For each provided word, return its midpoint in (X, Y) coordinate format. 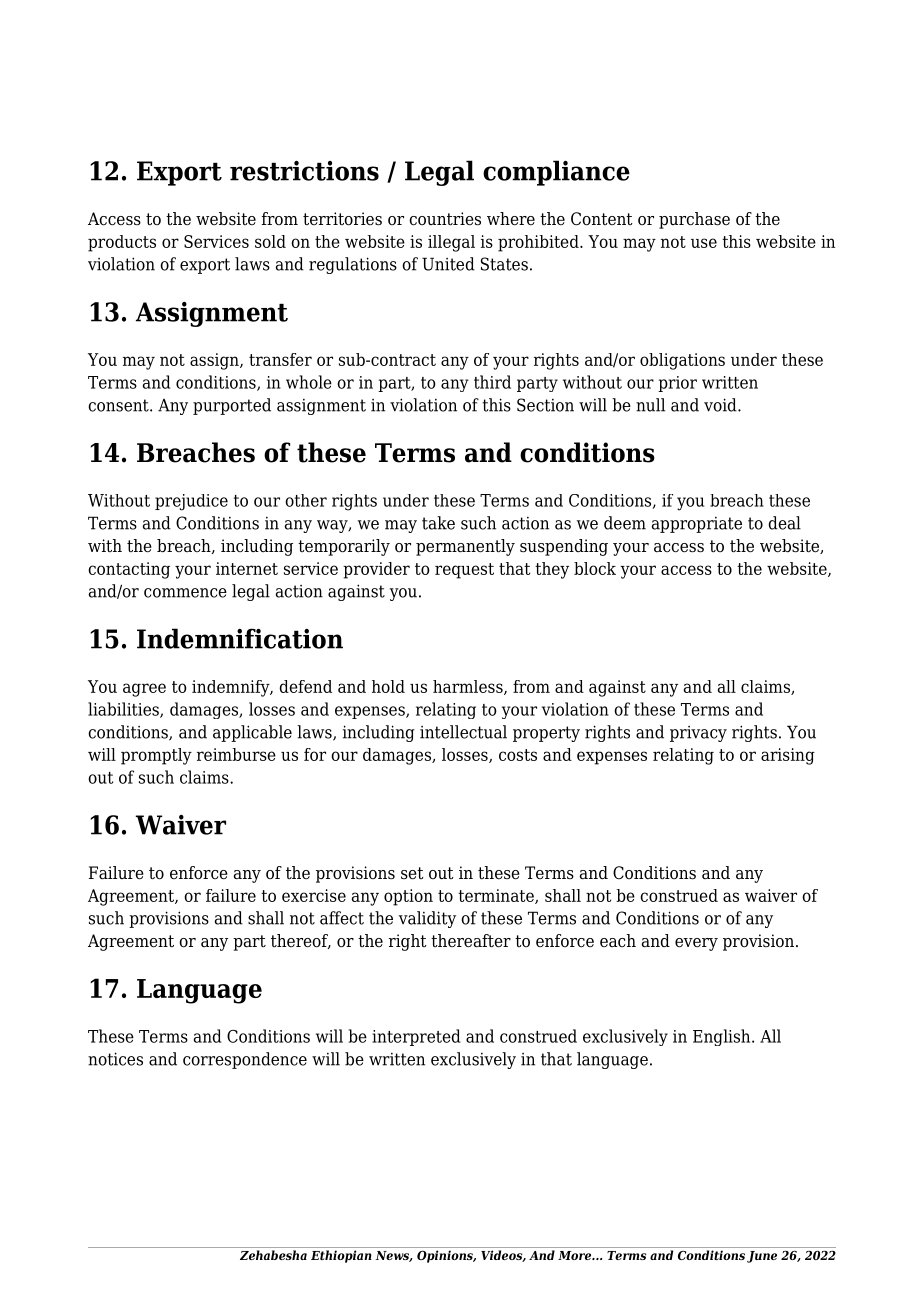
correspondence (245, 1060)
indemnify (232, 688)
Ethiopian (341, 1256)
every (696, 944)
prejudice (191, 502)
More (575, 1255)
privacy (698, 734)
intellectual (463, 732)
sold (270, 241)
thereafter (471, 941)
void (721, 405)
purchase (694, 220)
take (438, 523)
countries (445, 219)
